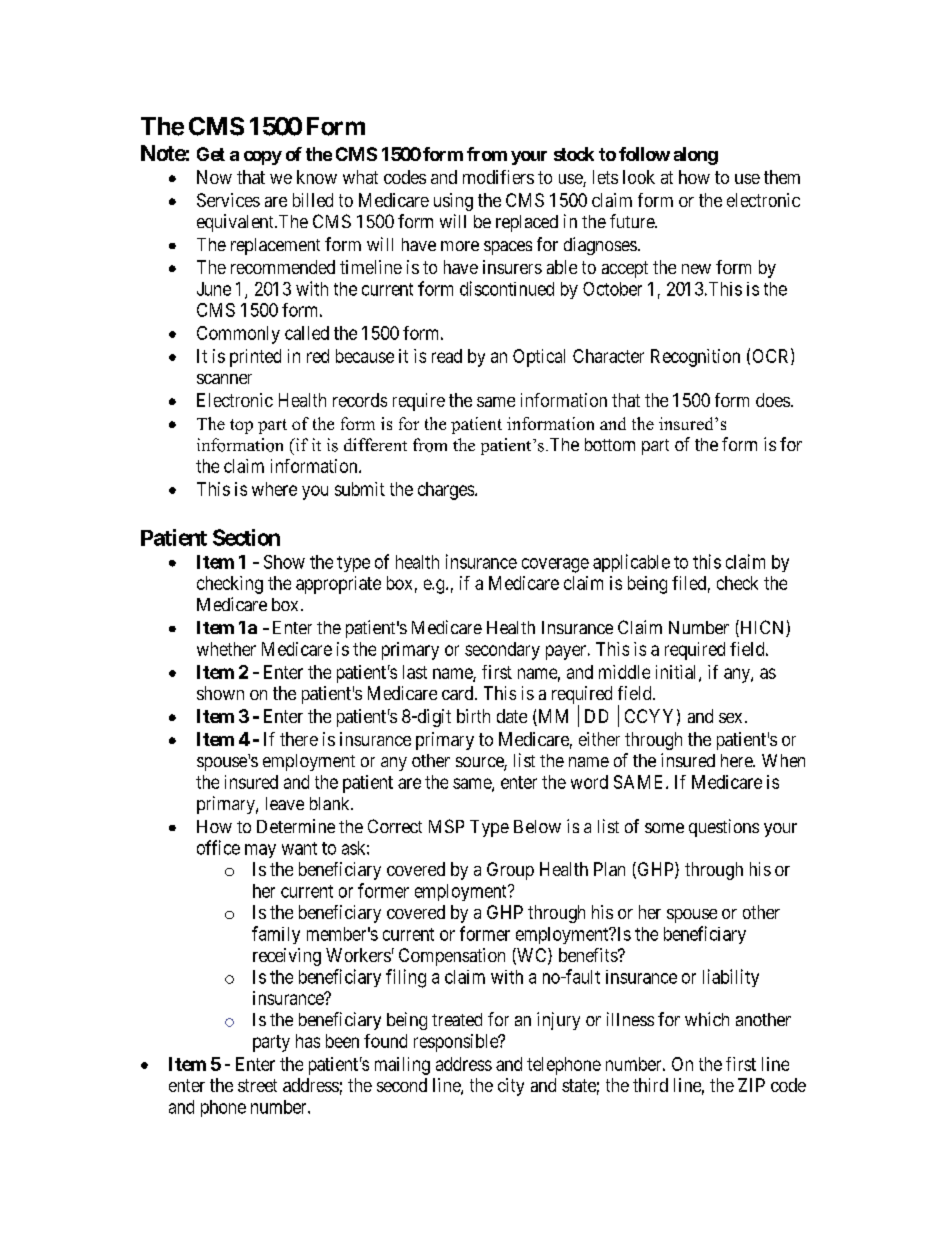 The width and height of the screenshot is (952, 1233). What do you see at coordinates (695, 358) in the screenshot?
I see `Recognition` at bounding box center [695, 358].
